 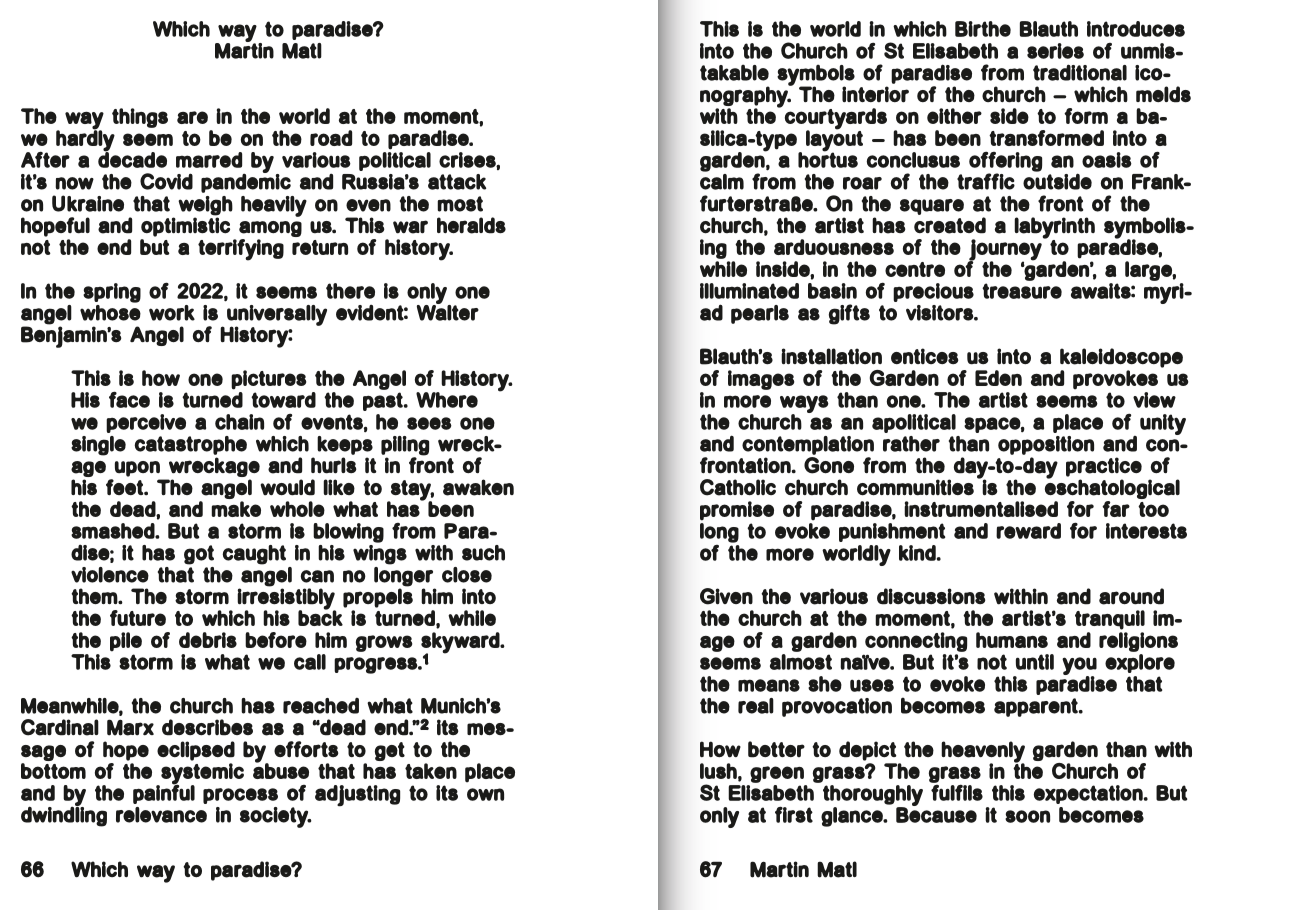 I want to click on series, so click(x=1055, y=51).
